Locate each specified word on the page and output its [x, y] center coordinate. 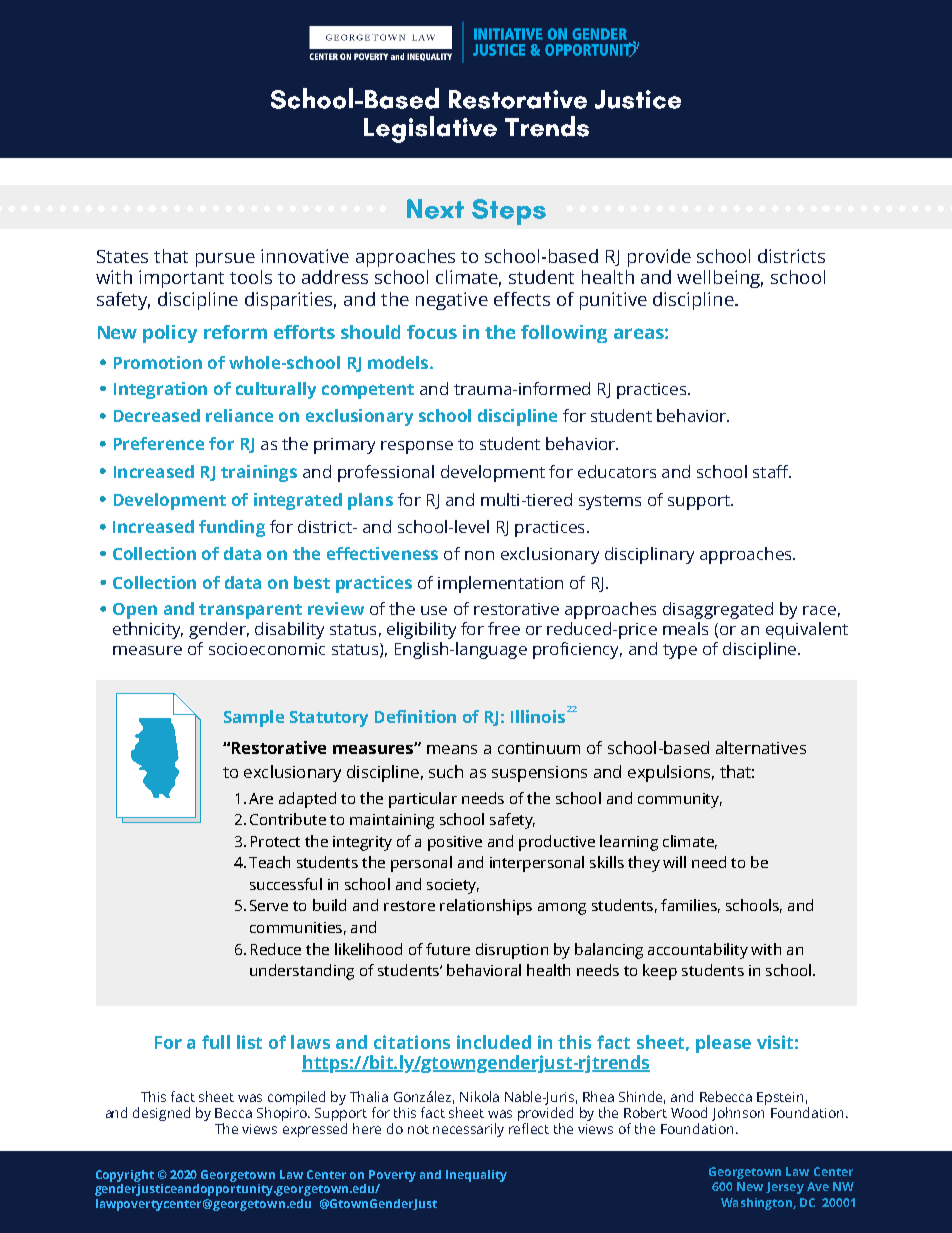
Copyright [125, 1177]
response [417, 447]
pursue [225, 260]
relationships [486, 907]
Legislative [430, 129]
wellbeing [720, 279]
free [504, 628]
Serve [269, 905]
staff [772, 471]
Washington [757, 1204]
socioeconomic [267, 649]
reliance [239, 415]
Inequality [476, 1176]
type [680, 651]
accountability [698, 951]
